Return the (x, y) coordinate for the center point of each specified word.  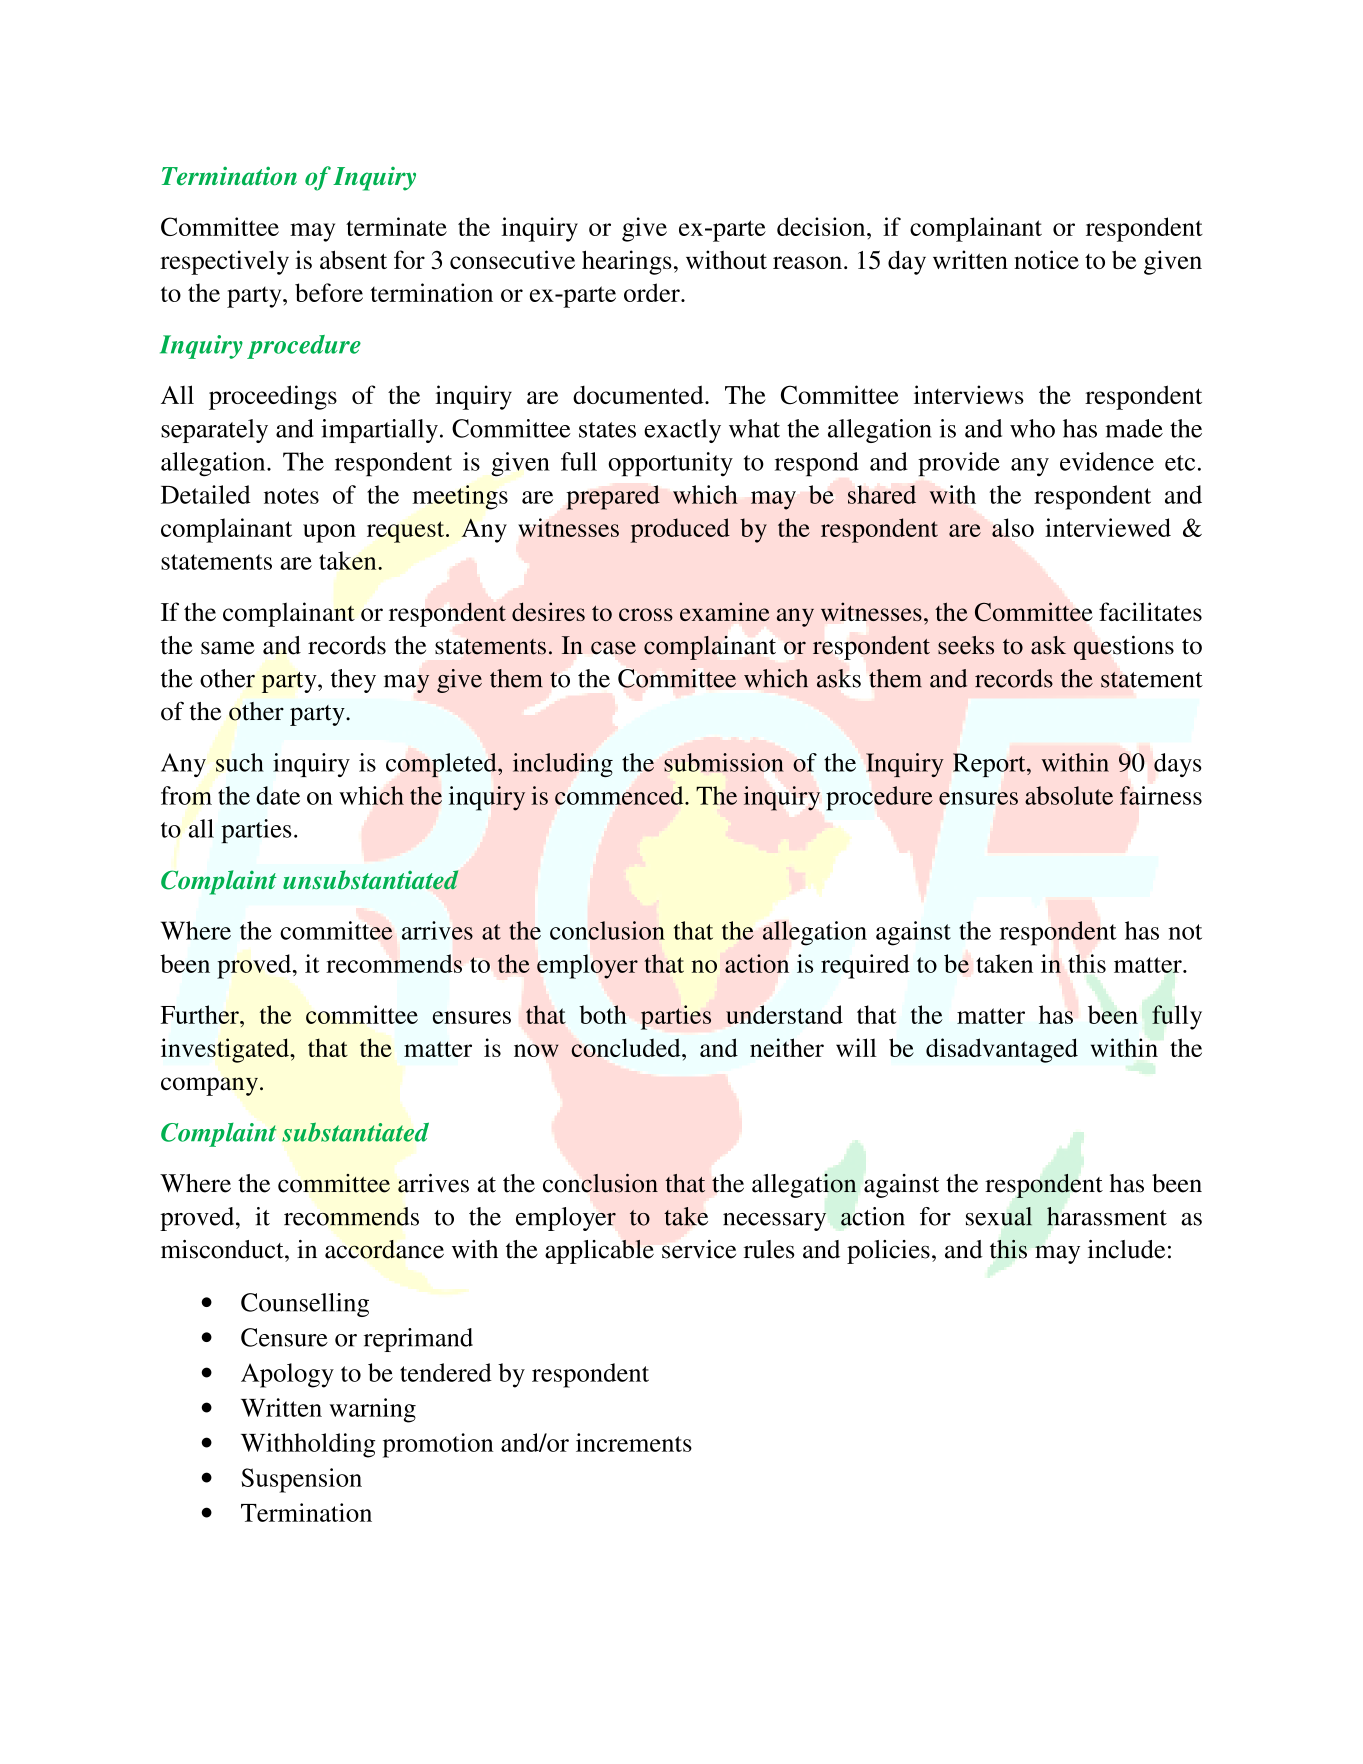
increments (634, 1442)
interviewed (1108, 527)
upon (329, 533)
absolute (1069, 795)
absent (353, 259)
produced (680, 530)
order (653, 292)
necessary (774, 1222)
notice (1046, 259)
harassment (1107, 1216)
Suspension (301, 1480)
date (278, 795)
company (209, 1086)
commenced (620, 795)
